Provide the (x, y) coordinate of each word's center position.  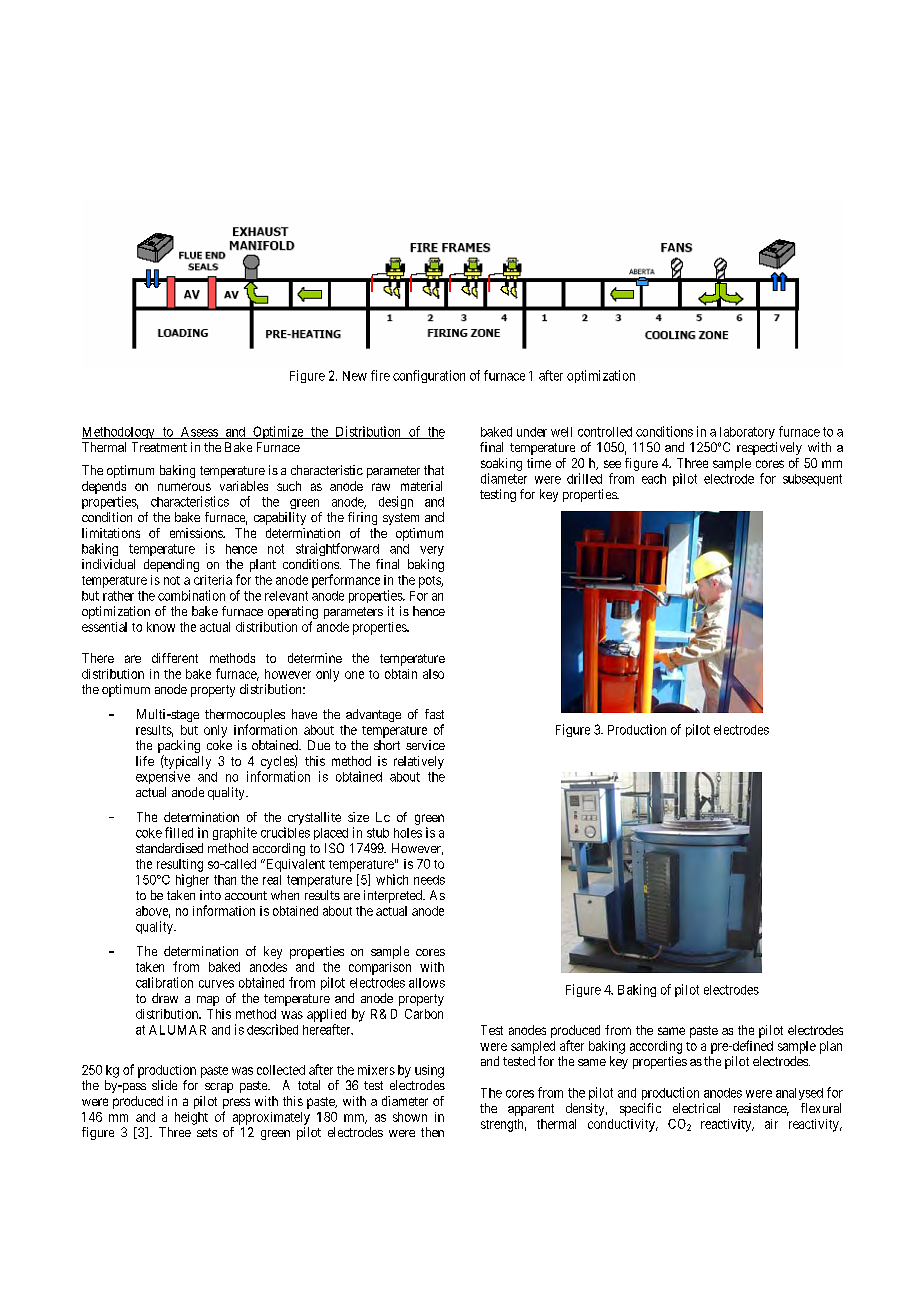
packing (179, 748)
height (191, 1118)
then (432, 1132)
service (425, 745)
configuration (429, 376)
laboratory (747, 433)
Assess (199, 433)
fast (434, 714)
